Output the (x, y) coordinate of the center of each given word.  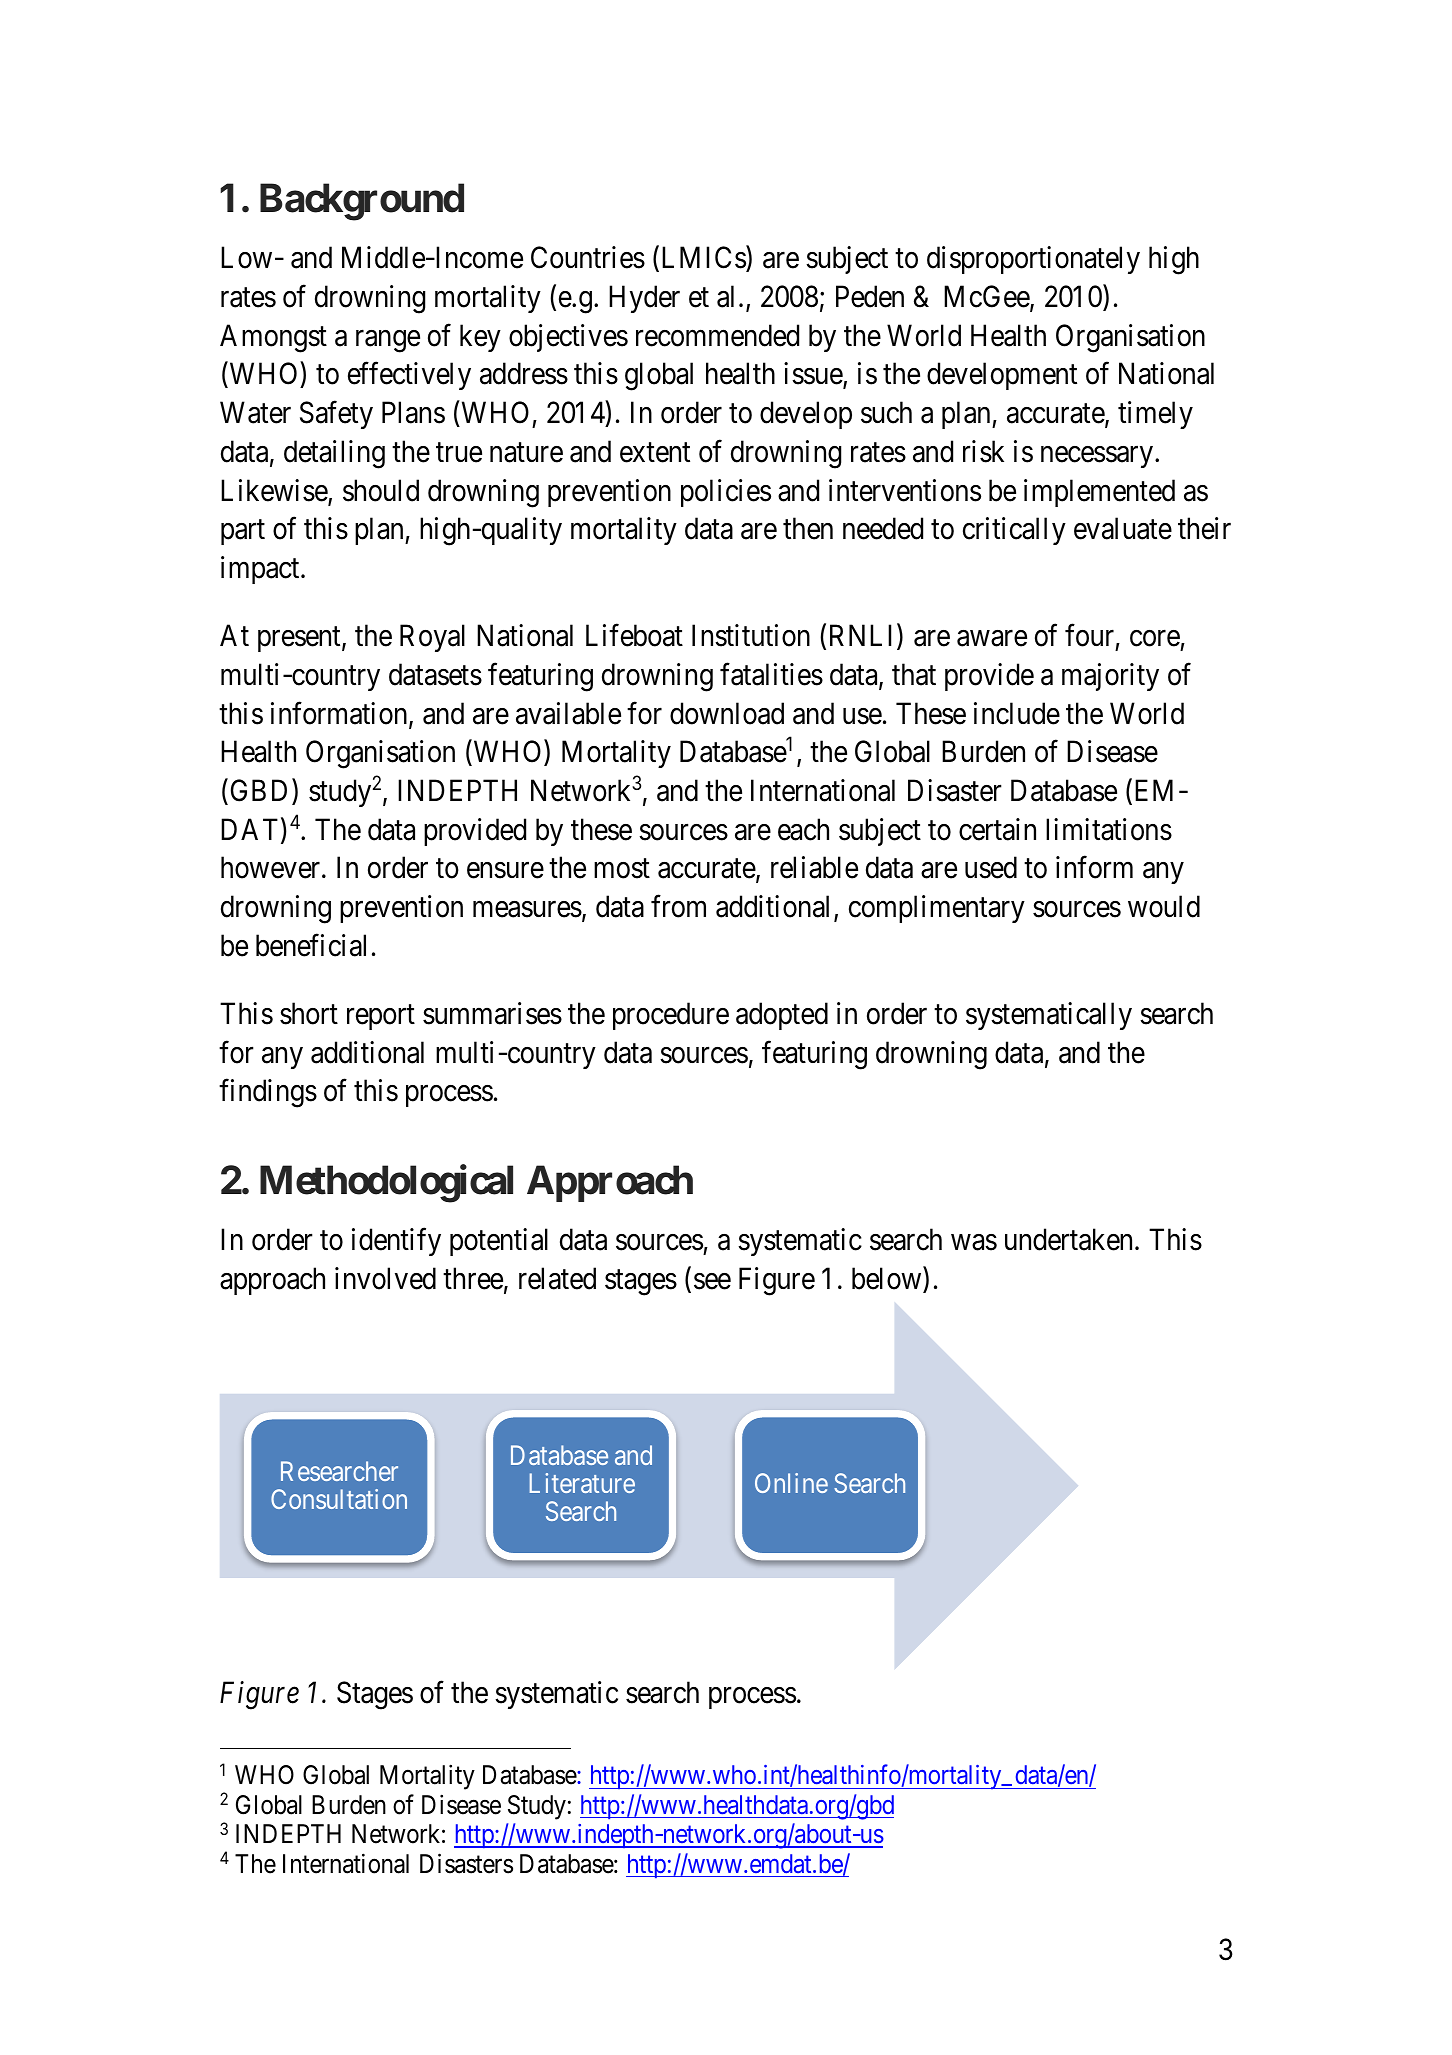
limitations (1109, 829)
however (272, 868)
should (381, 490)
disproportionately (1033, 260)
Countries (588, 257)
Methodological (386, 1184)
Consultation (339, 1499)
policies (726, 493)
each (803, 829)
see (712, 1282)
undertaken (1068, 1240)
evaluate (1123, 528)
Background (362, 202)
